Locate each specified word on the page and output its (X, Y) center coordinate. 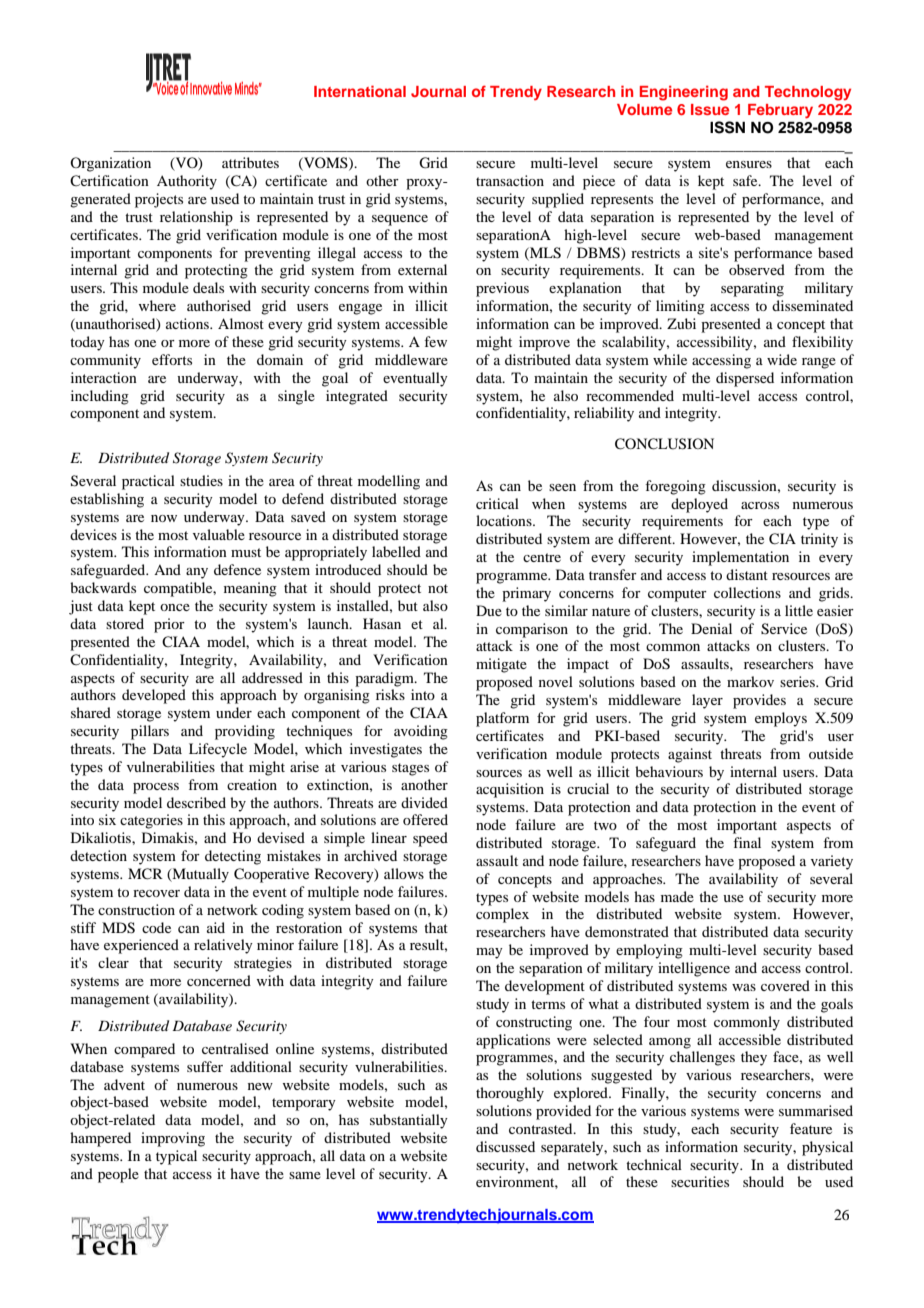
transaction (510, 180)
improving (173, 1139)
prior (169, 625)
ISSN (727, 127)
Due (489, 610)
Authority (187, 182)
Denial (711, 628)
